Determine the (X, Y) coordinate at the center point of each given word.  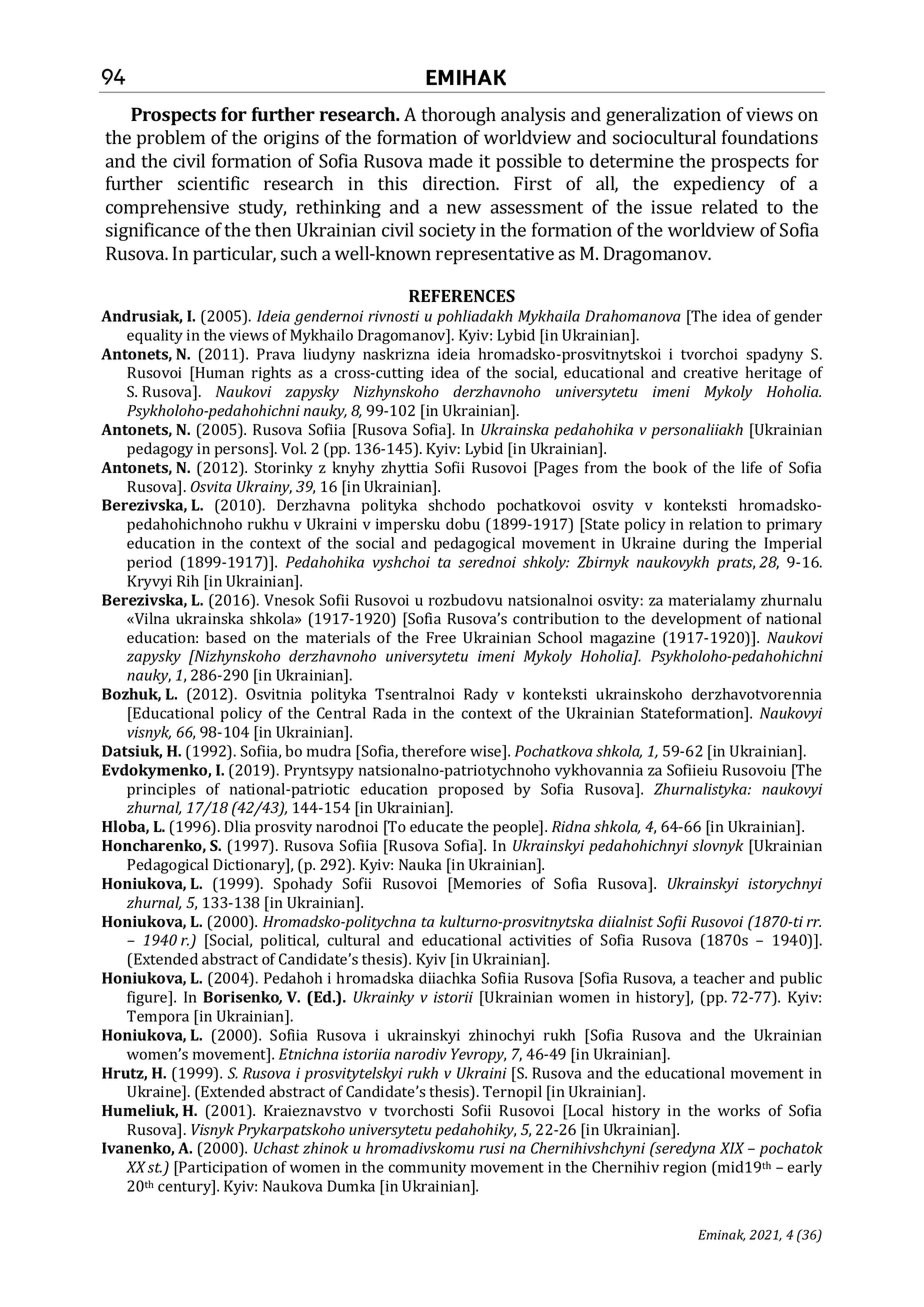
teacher (719, 978)
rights (271, 374)
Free (441, 637)
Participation (222, 1168)
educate (436, 826)
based (226, 637)
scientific (213, 183)
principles (161, 790)
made (451, 160)
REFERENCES (462, 296)
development (697, 620)
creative (711, 372)
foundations (770, 137)
